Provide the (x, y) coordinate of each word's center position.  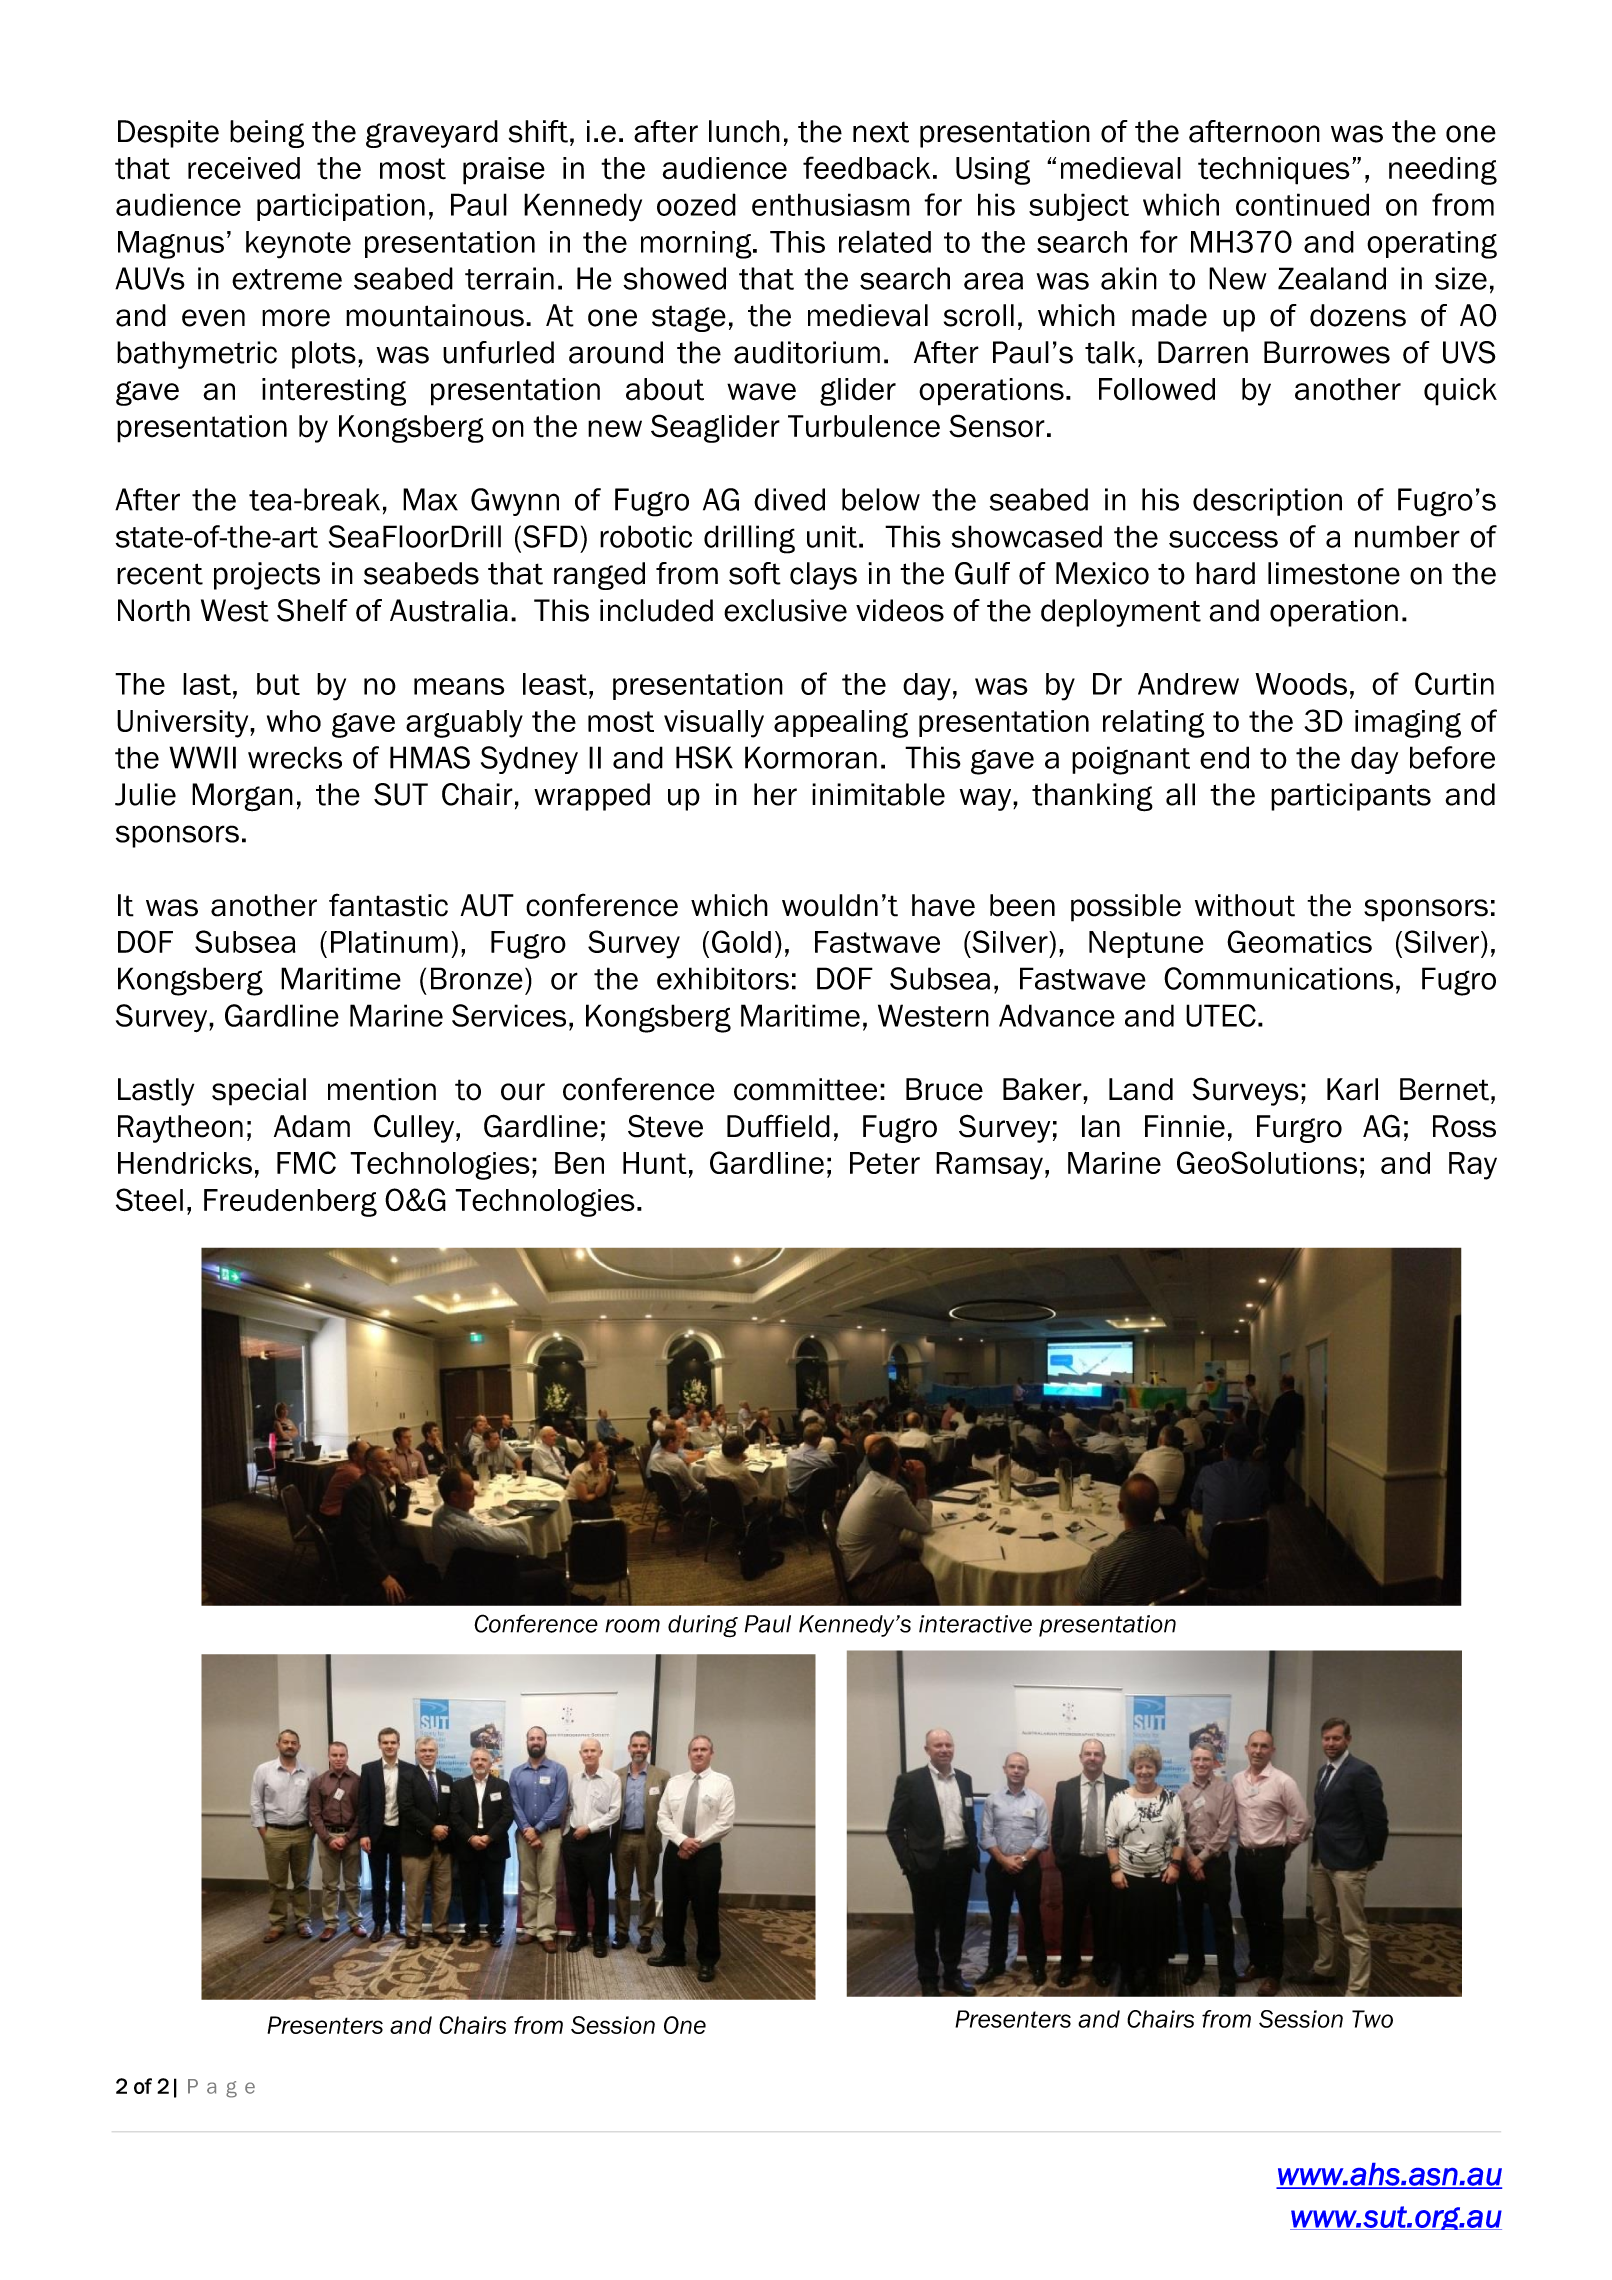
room (632, 1626)
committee (805, 1089)
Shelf (312, 610)
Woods (1301, 684)
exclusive (785, 610)
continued (1302, 204)
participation (341, 207)
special (259, 1092)
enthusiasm (831, 204)
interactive (975, 1624)
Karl (1352, 1089)
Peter (885, 1163)
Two (1372, 2019)
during (703, 1626)
